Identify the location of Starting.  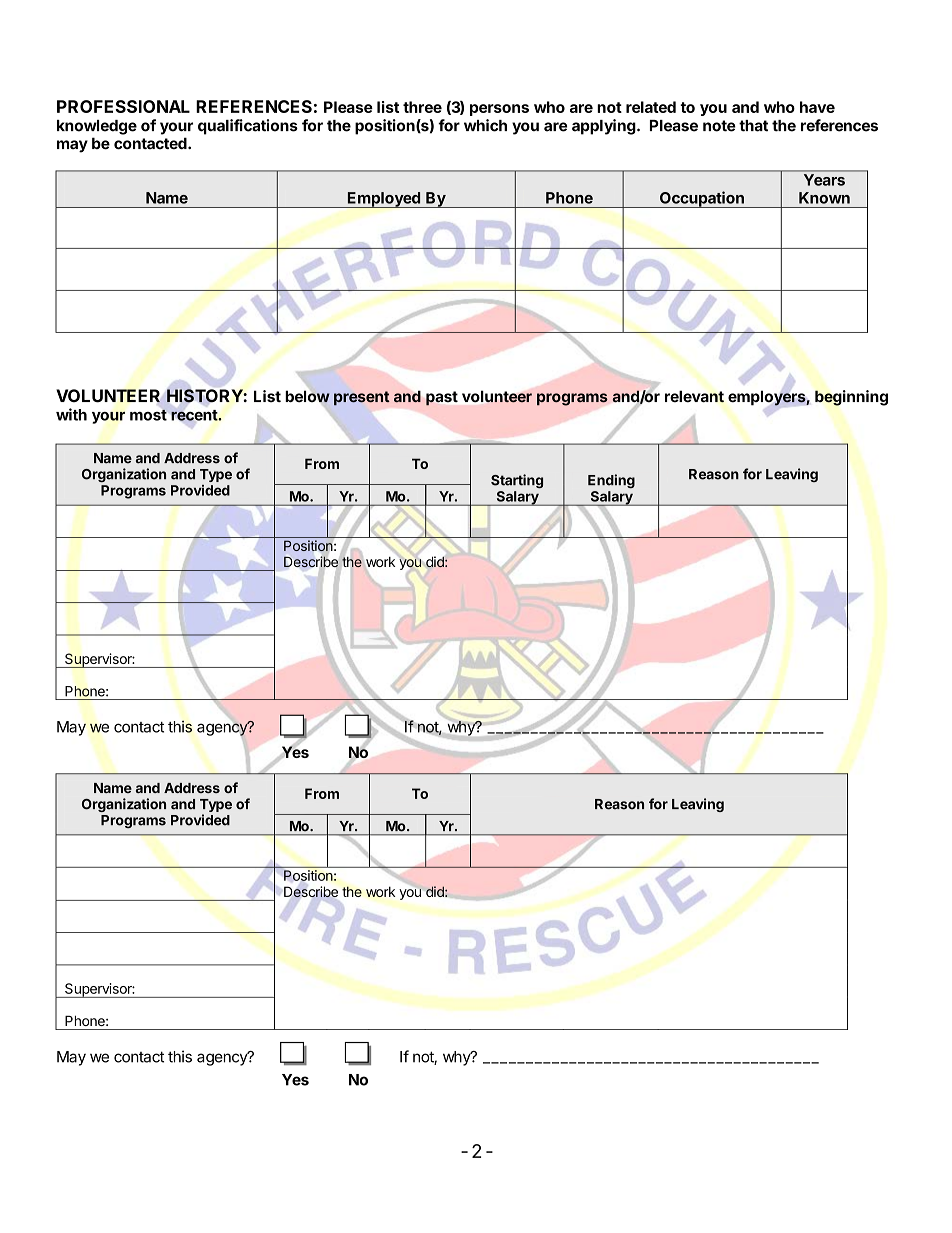
(517, 481).
